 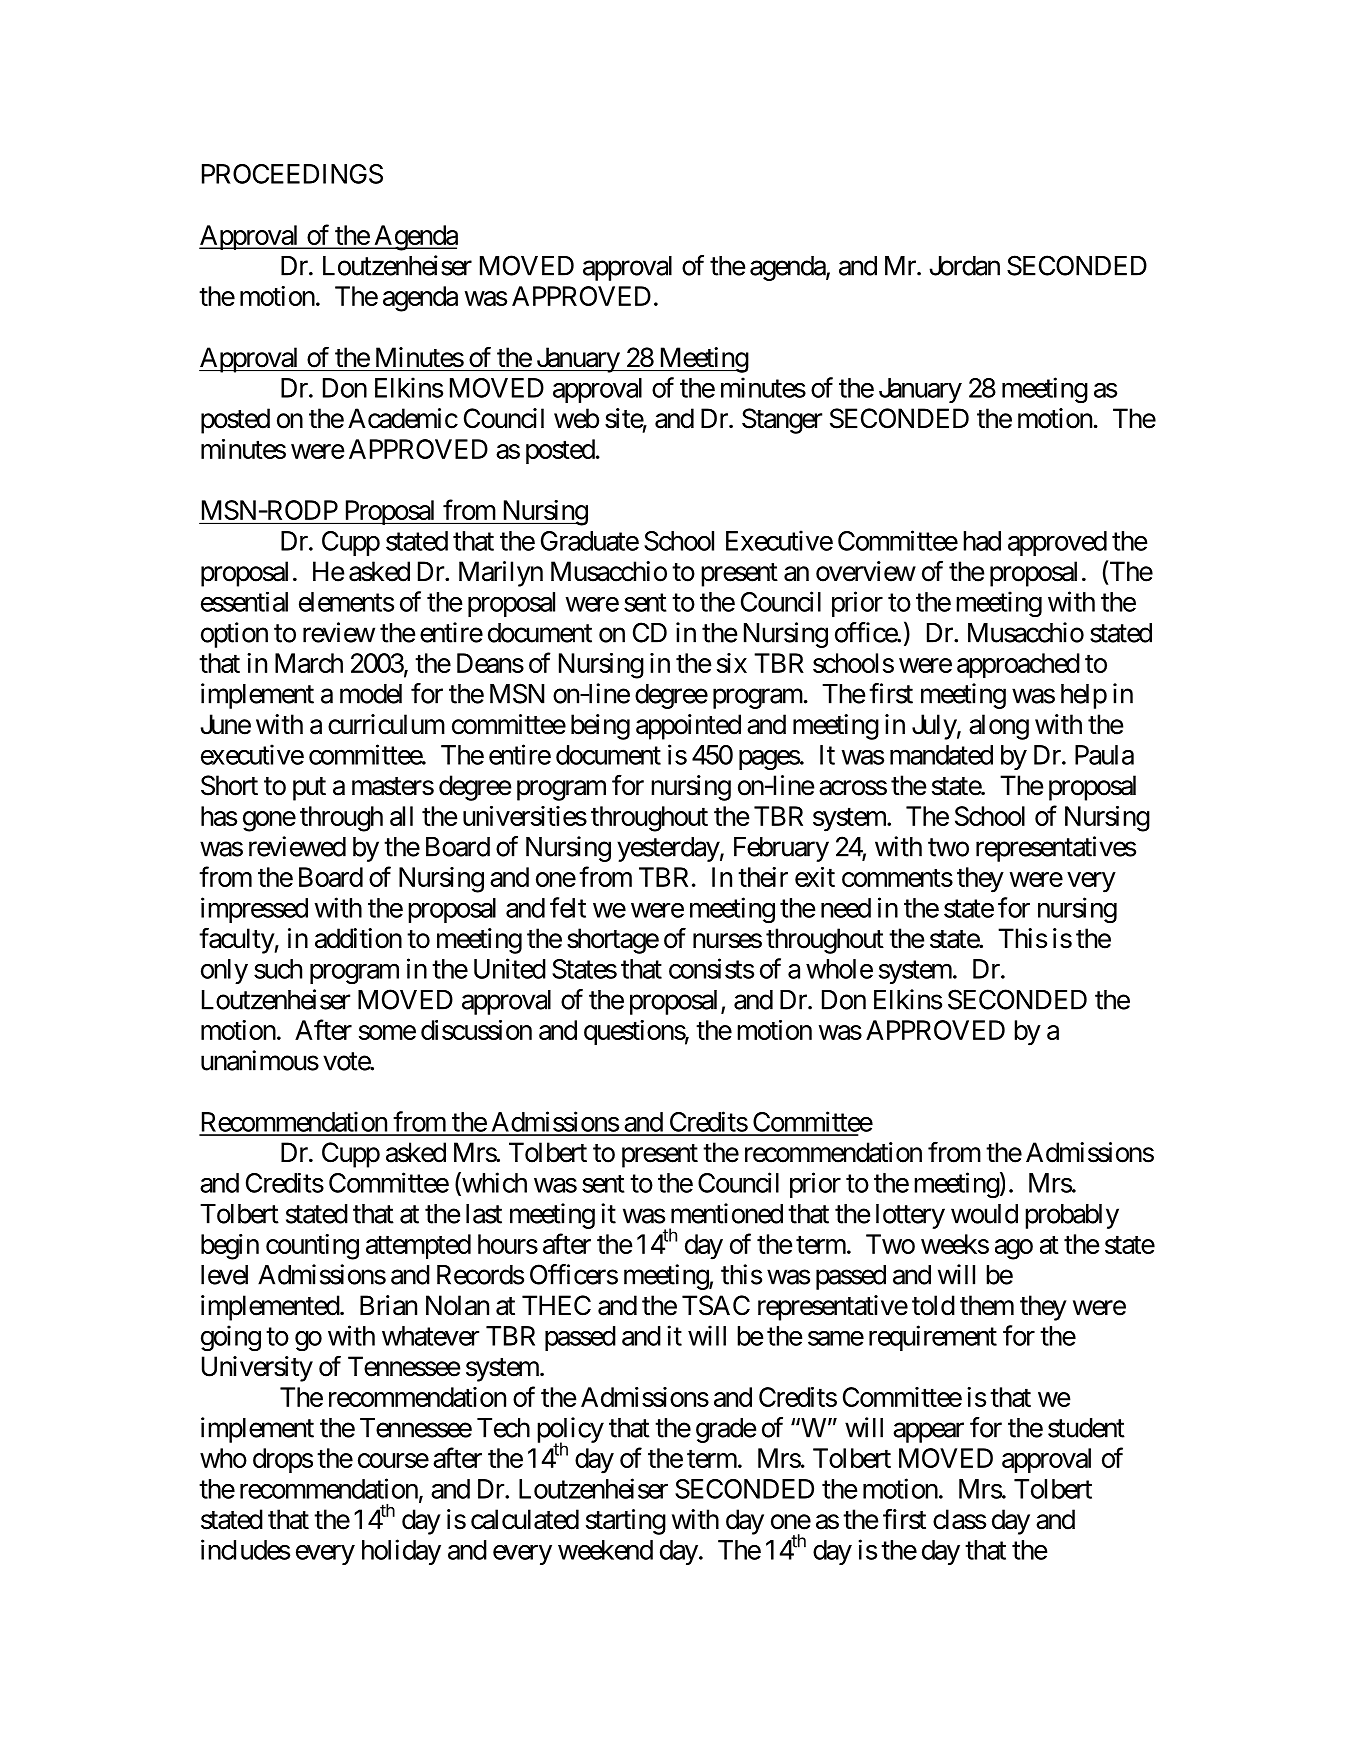 I want to click on weekend, so click(x=605, y=1550).
